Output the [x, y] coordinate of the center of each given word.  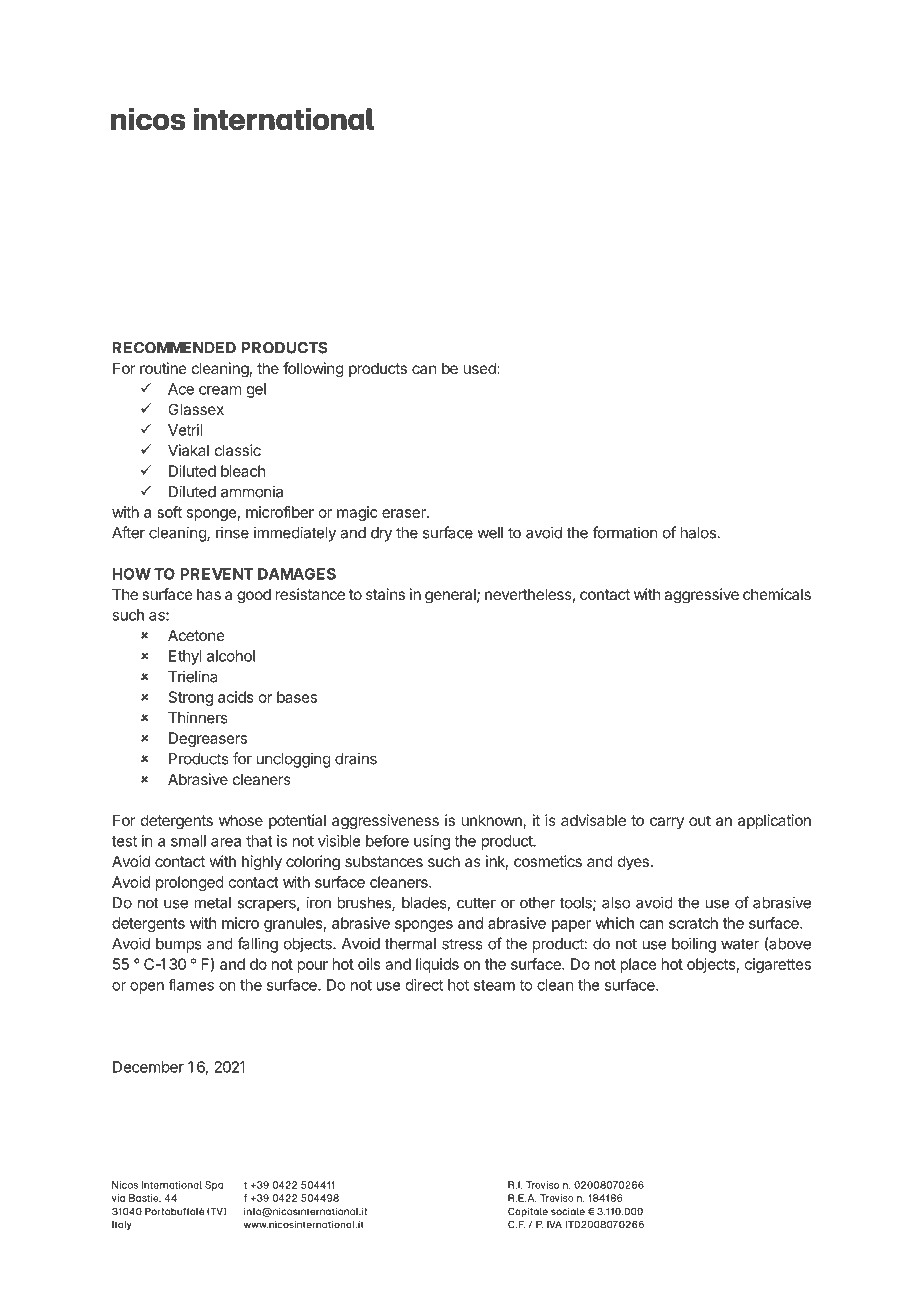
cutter [476, 903]
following [313, 370]
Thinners [198, 717]
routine [163, 368]
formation [625, 532]
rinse [232, 532]
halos [698, 533]
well [490, 533]
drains [356, 758]
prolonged [190, 883]
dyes [633, 862]
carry [667, 823]
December [148, 1067]
